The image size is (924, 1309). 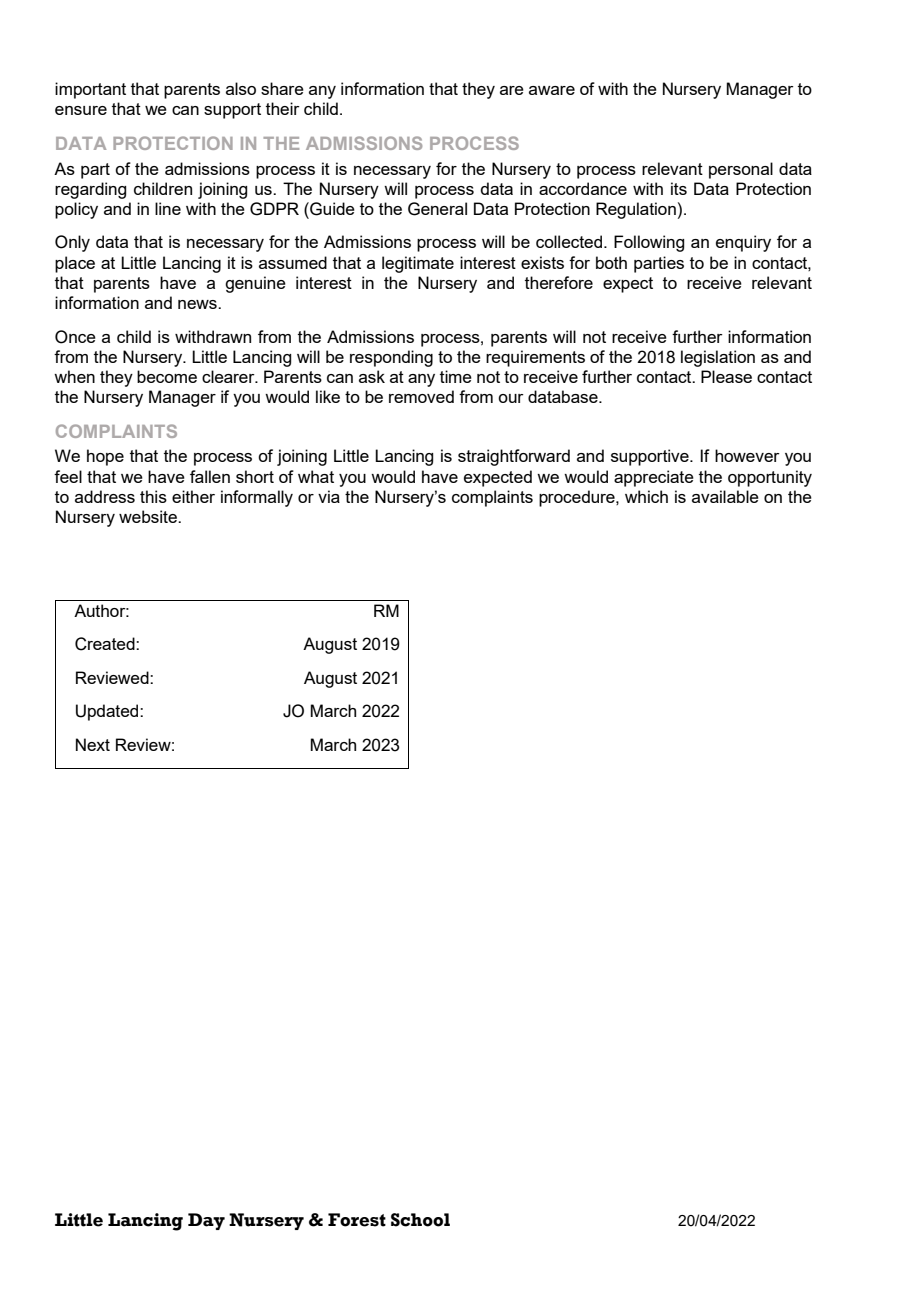 I want to click on via, so click(x=329, y=496).
